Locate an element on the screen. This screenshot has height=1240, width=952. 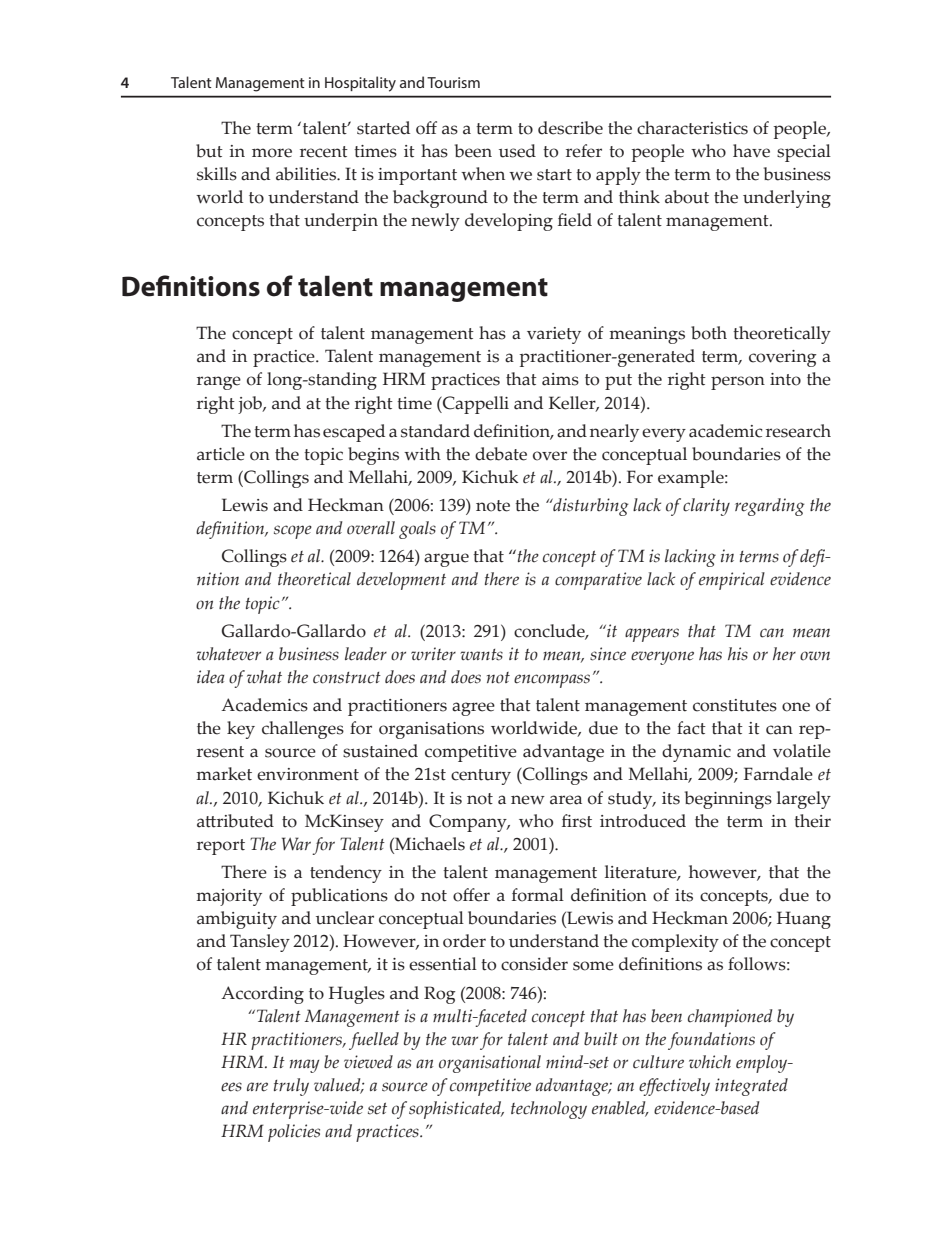
environment is located at coordinates (308, 774).
